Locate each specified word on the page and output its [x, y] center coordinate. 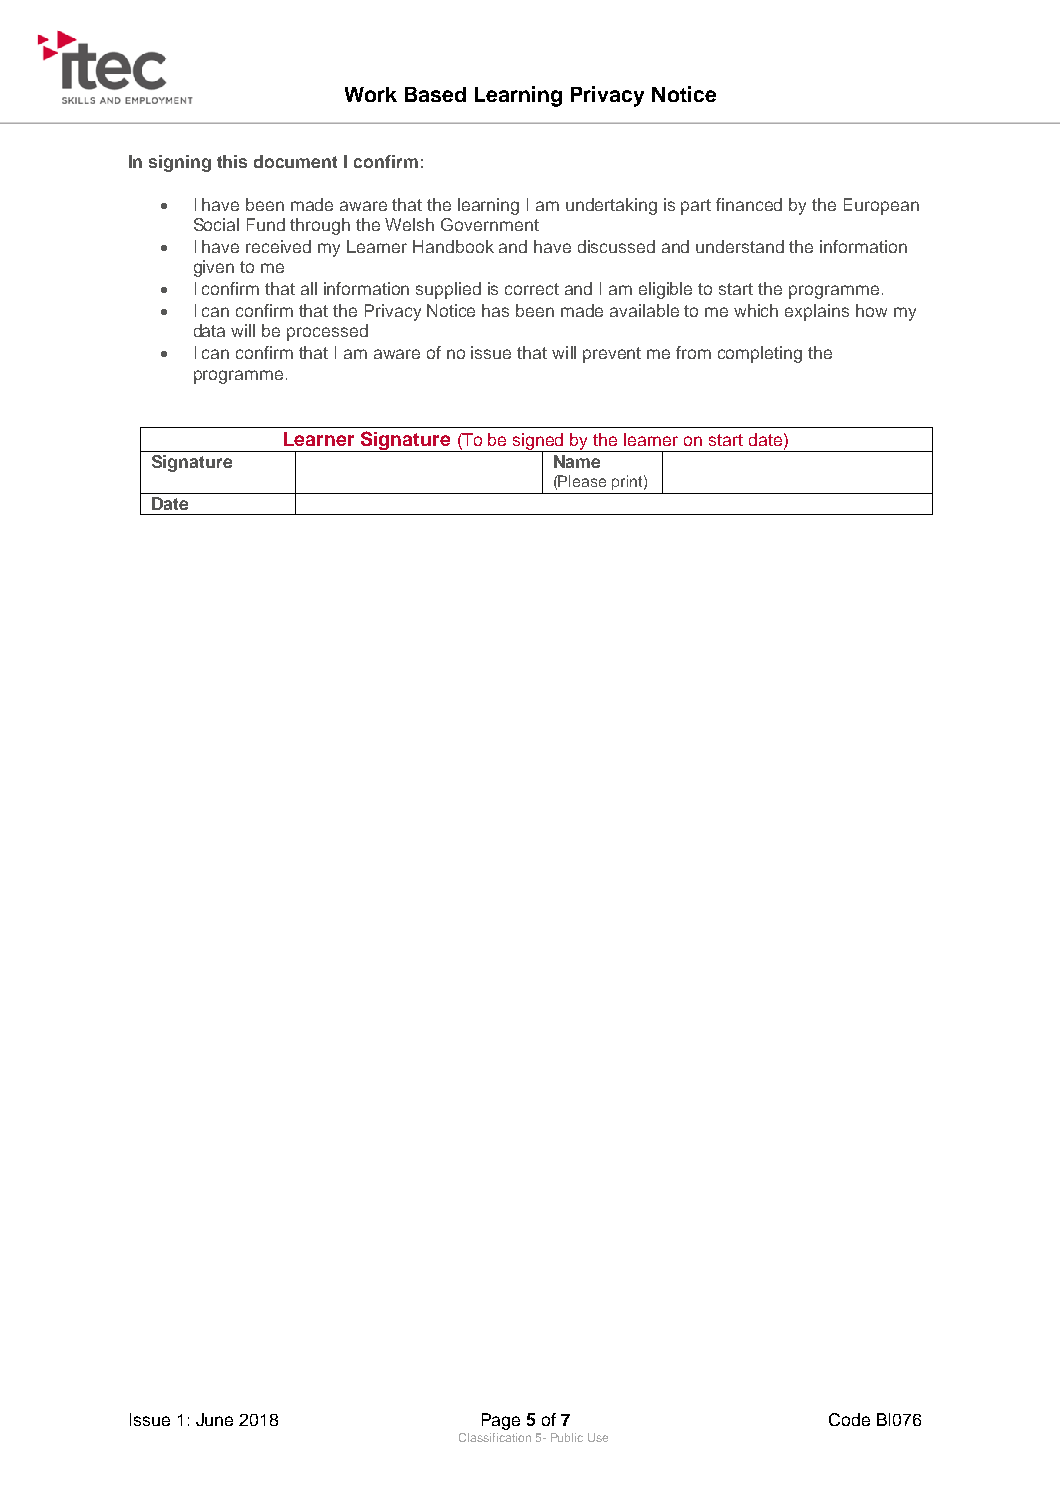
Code [849, 1419]
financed [749, 204]
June [214, 1419]
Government [490, 224]
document [295, 161]
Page [501, 1421]
